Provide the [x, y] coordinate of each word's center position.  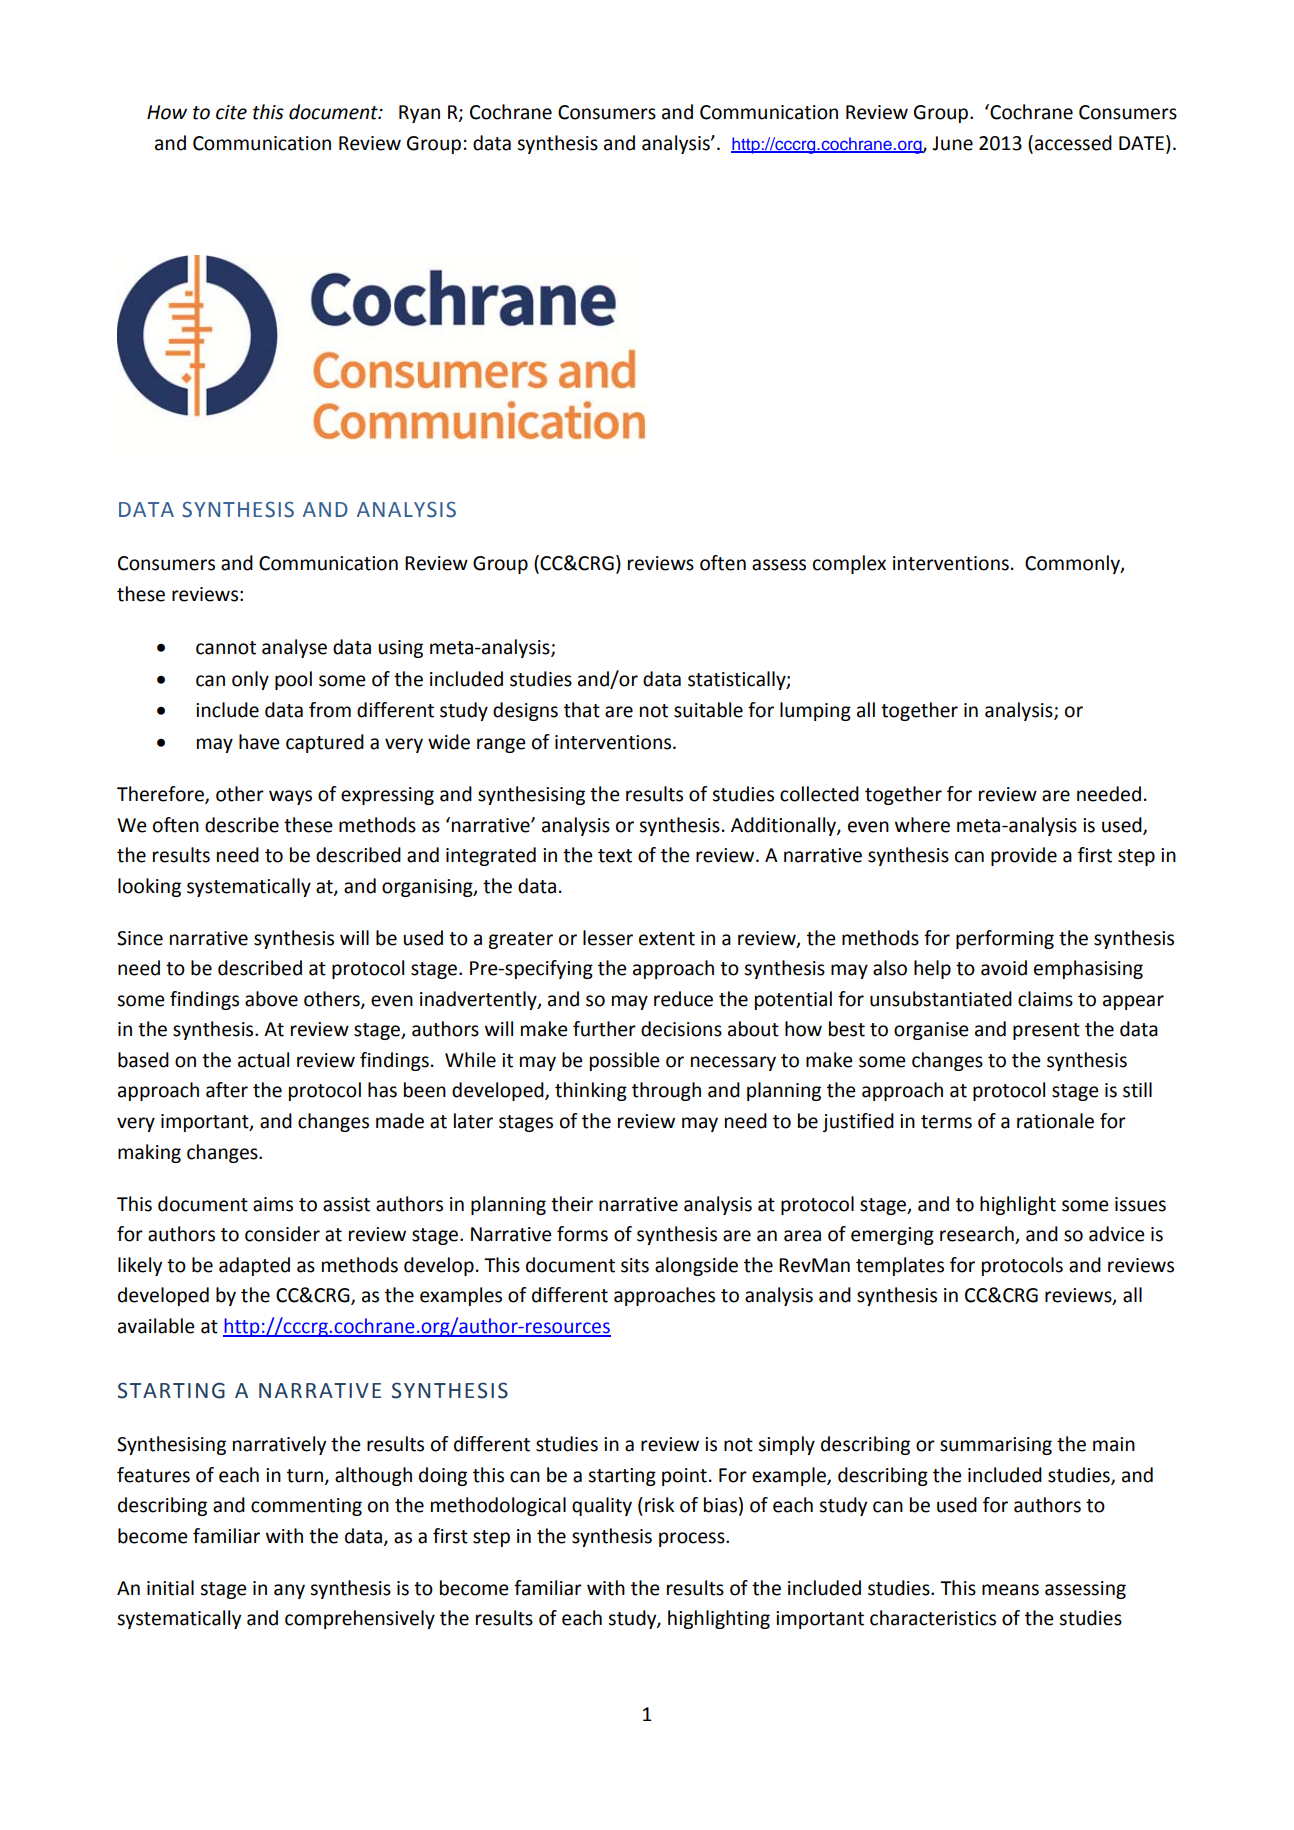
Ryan [419, 114]
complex [849, 564]
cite [231, 112]
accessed [1073, 143]
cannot [226, 648]
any [289, 1591]
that [582, 710]
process [693, 1539]
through [666, 1091]
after [227, 1090]
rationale [1055, 1121]
